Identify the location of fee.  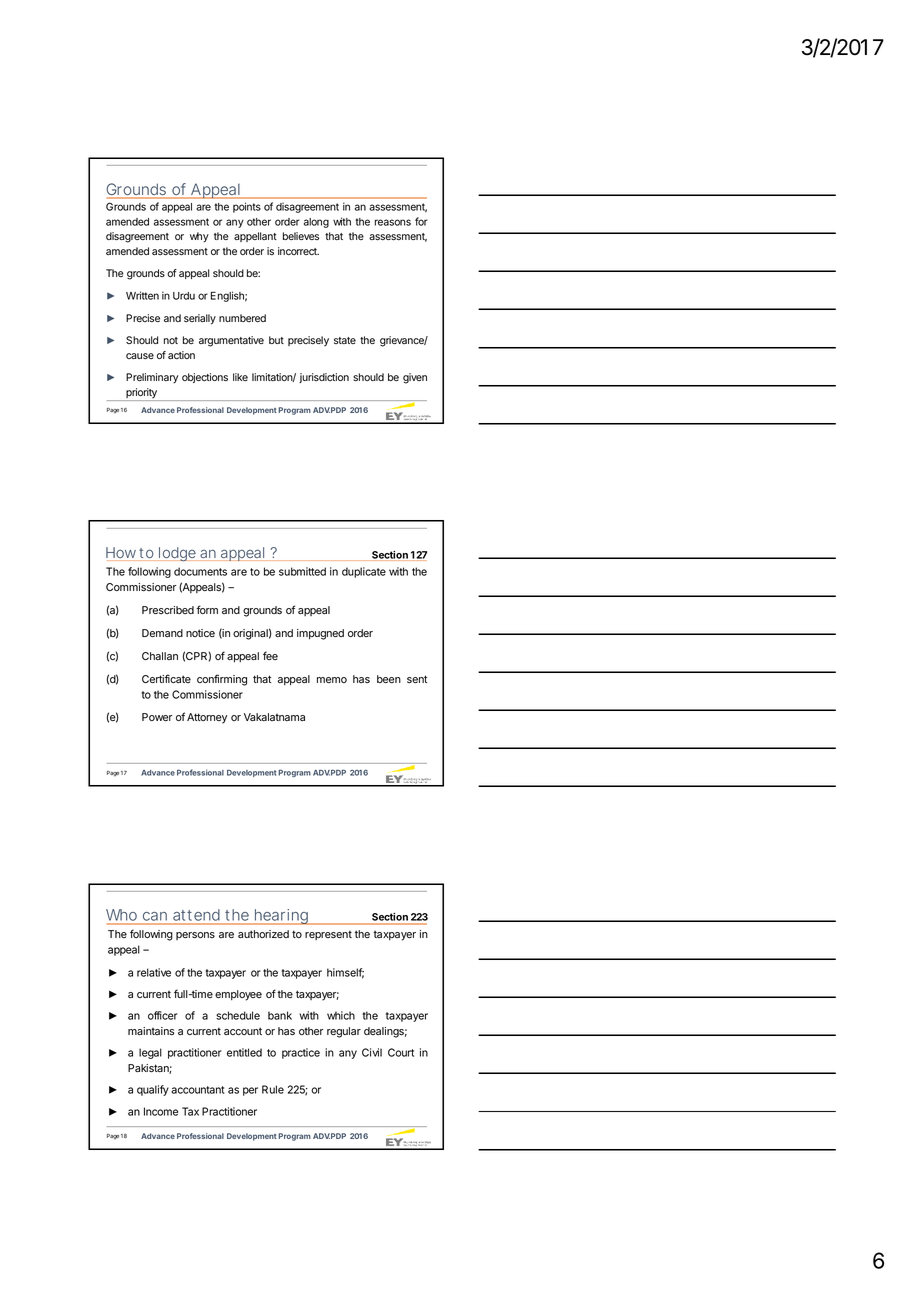
(270, 655).
